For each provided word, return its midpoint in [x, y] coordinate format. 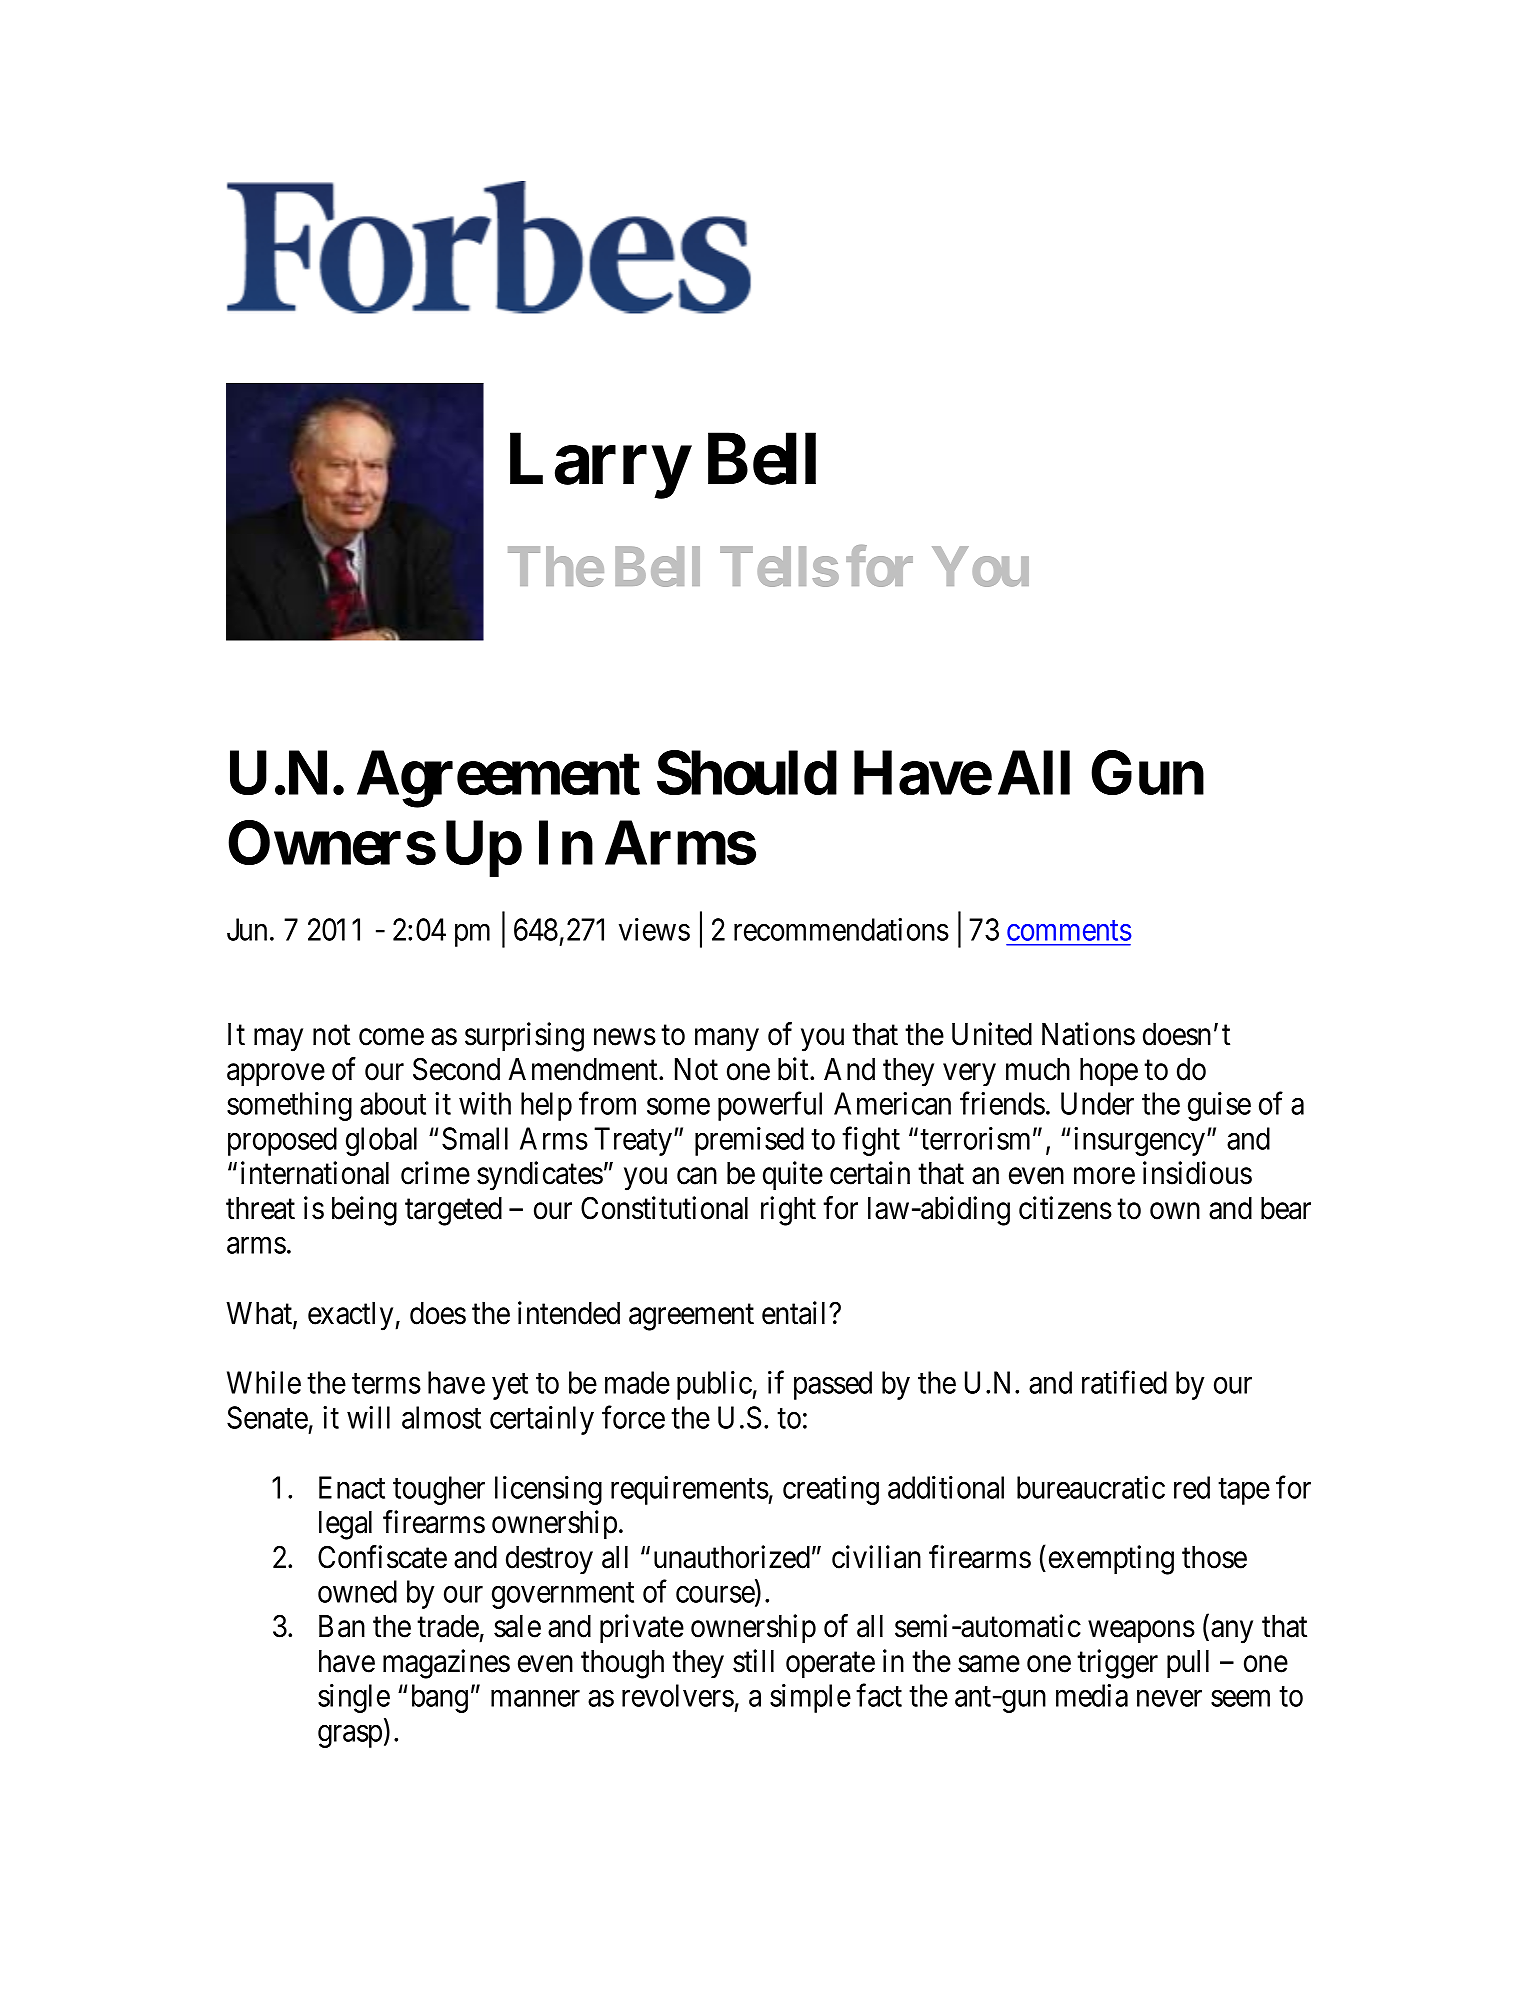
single [354, 1698]
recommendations [841, 929]
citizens [1065, 1208]
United [992, 1034]
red [1192, 1487]
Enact [352, 1487]
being [364, 1211]
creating [831, 1490]
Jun [247, 929]
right [788, 1211]
